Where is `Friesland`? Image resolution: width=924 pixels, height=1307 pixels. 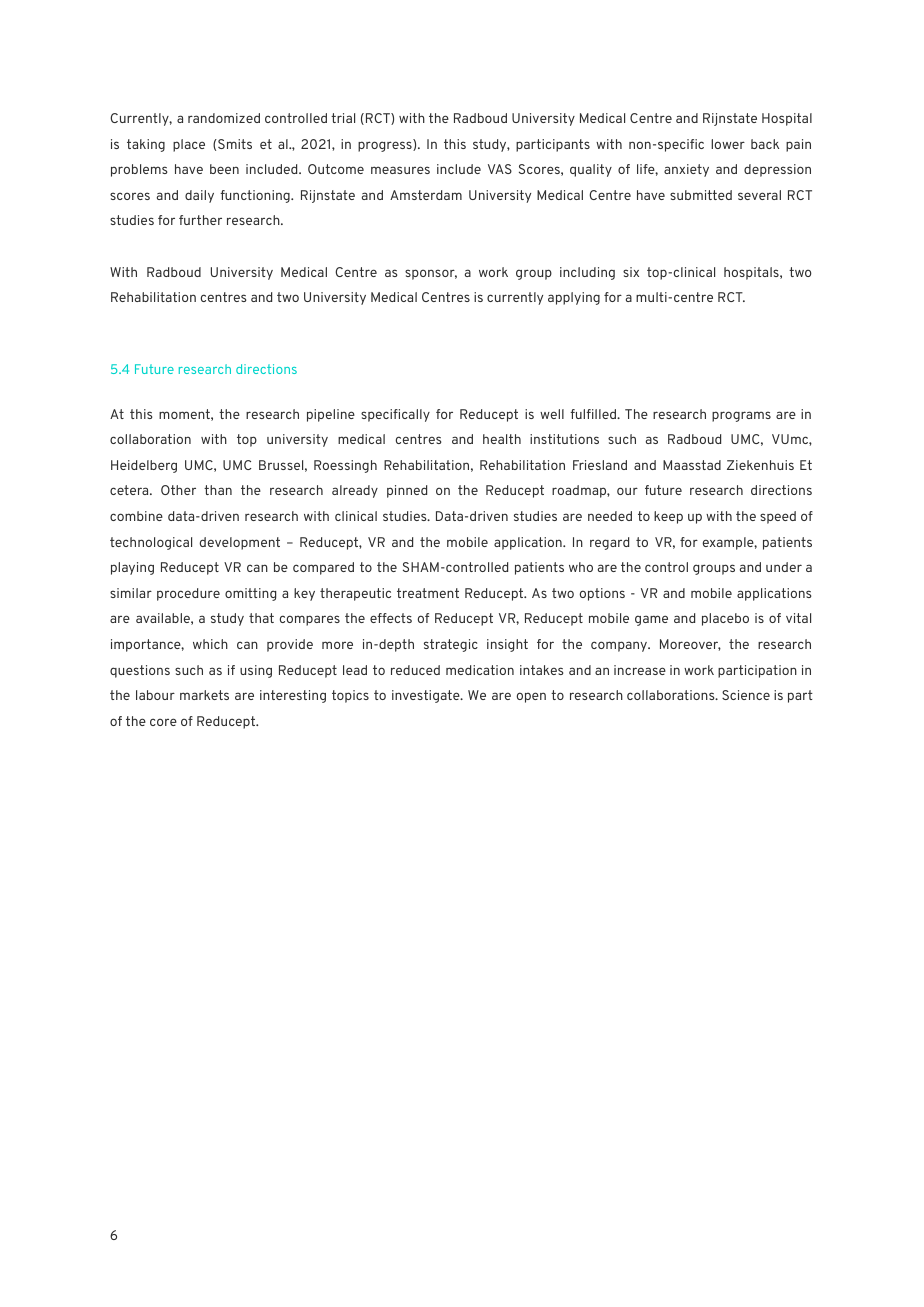 Friesland is located at coordinates (600, 465).
